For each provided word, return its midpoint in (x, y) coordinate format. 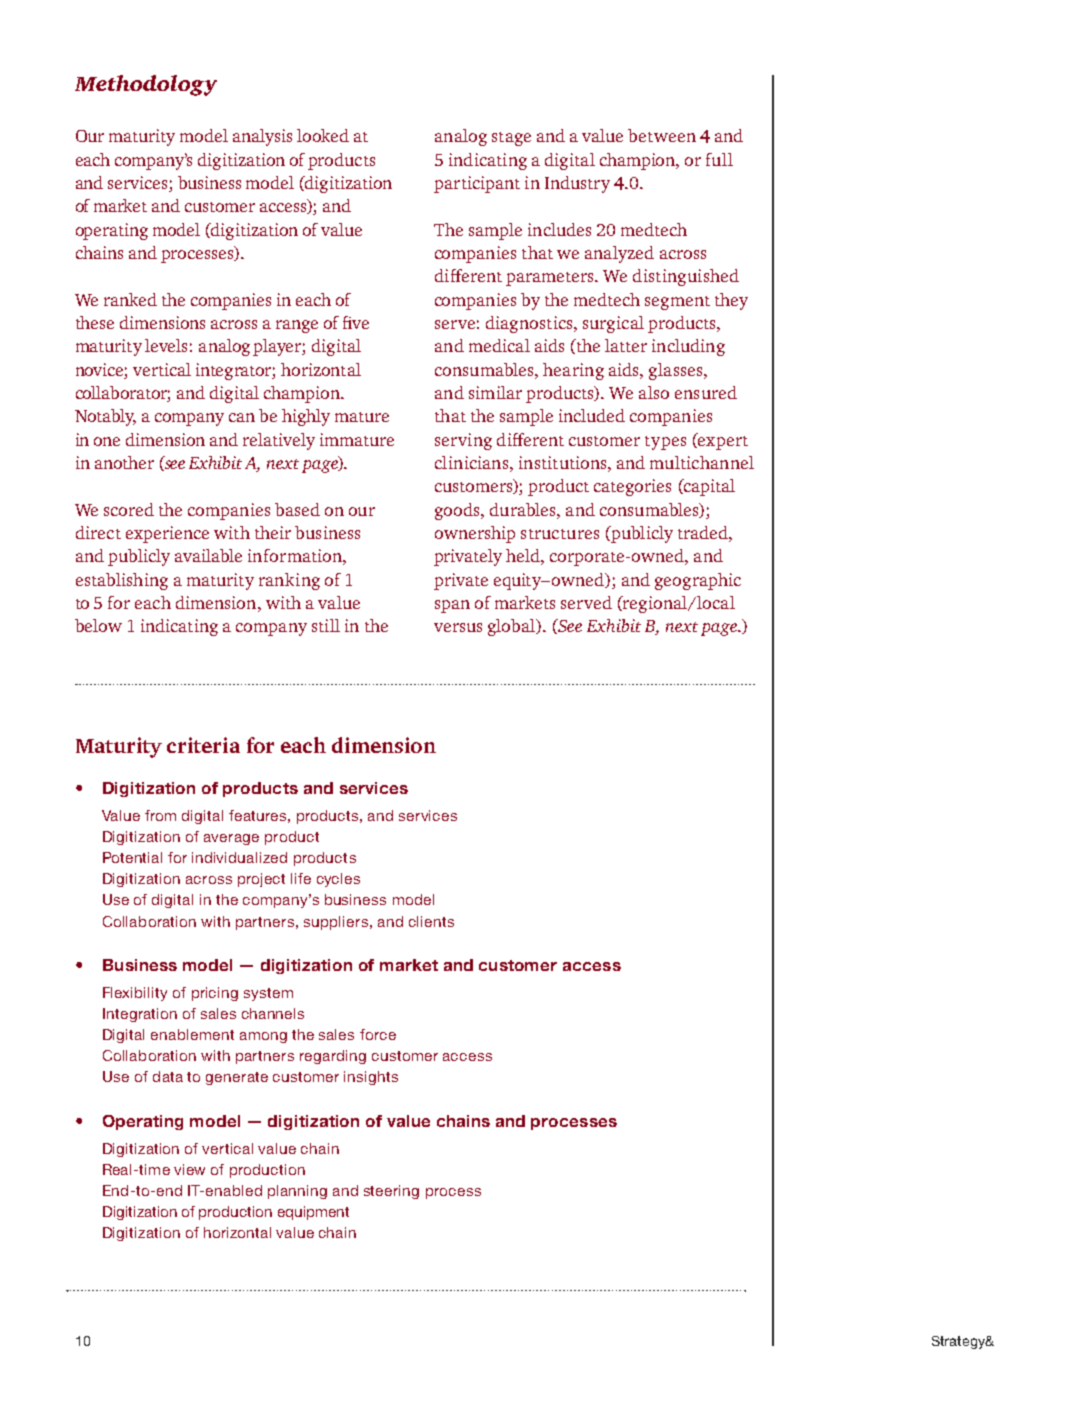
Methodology (146, 85)
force (378, 1034)
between (662, 135)
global (513, 627)
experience (167, 534)
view (189, 1169)
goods (458, 511)
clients (431, 921)
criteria (203, 745)
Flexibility (135, 994)
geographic (698, 581)
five (356, 322)
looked (323, 135)
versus (458, 627)
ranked (130, 299)
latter (626, 345)
